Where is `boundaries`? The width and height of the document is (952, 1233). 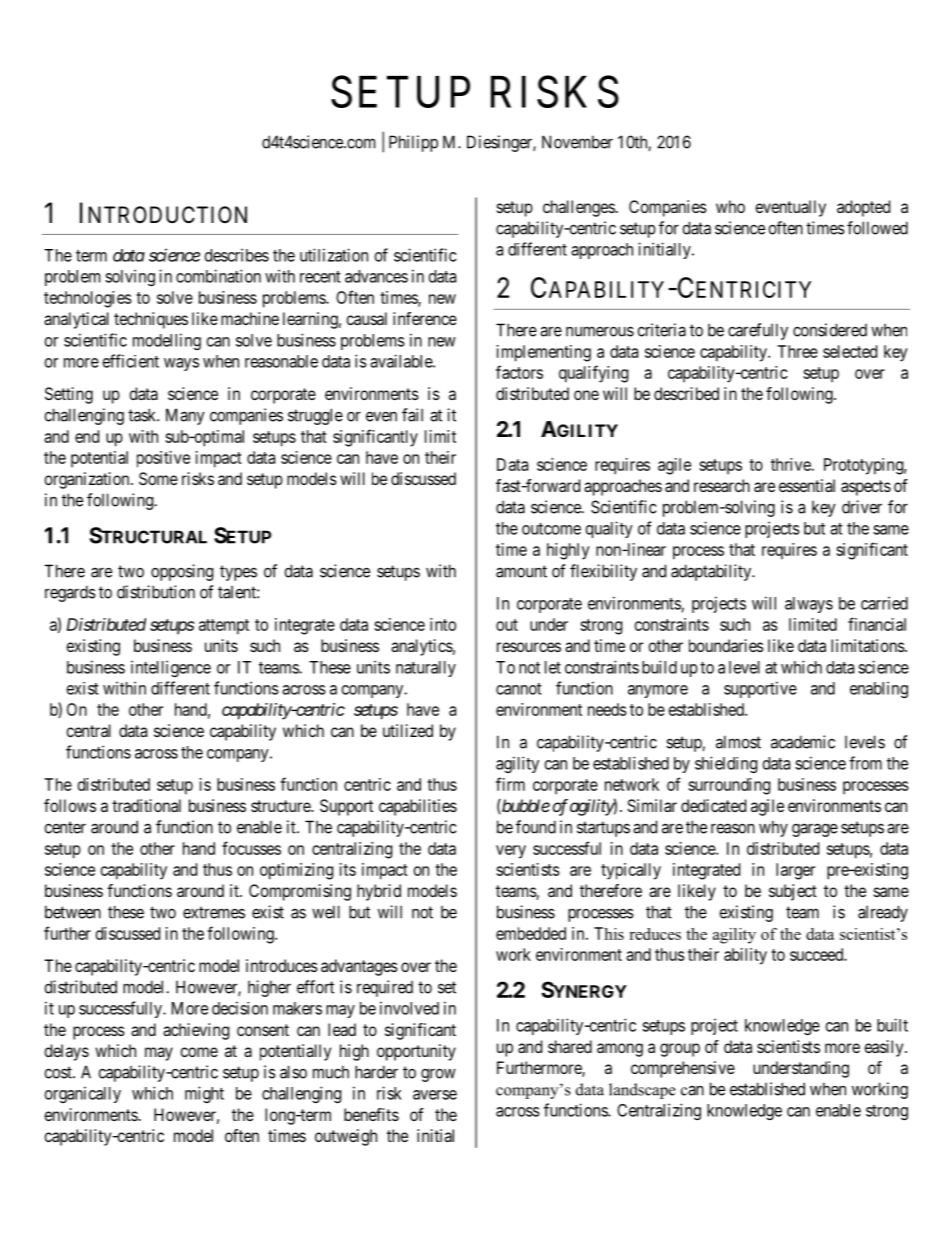
boundaries is located at coordinates (726, 645).
